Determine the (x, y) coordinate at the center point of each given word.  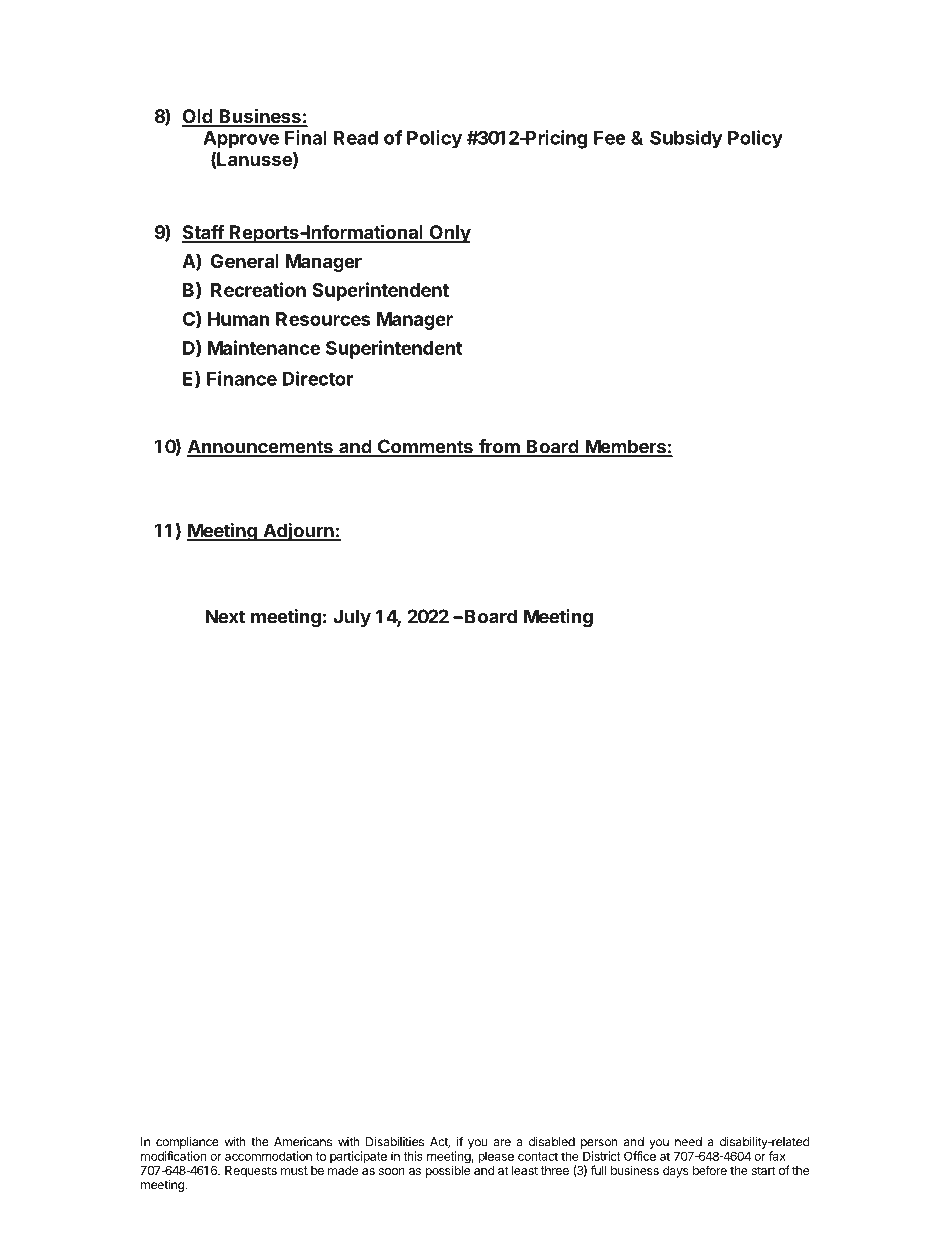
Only (449, 234)
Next (225, 616)
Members (625, 447)
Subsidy (686, 139)
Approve (241, 140)
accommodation (268, 1156)
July (352, 618)
